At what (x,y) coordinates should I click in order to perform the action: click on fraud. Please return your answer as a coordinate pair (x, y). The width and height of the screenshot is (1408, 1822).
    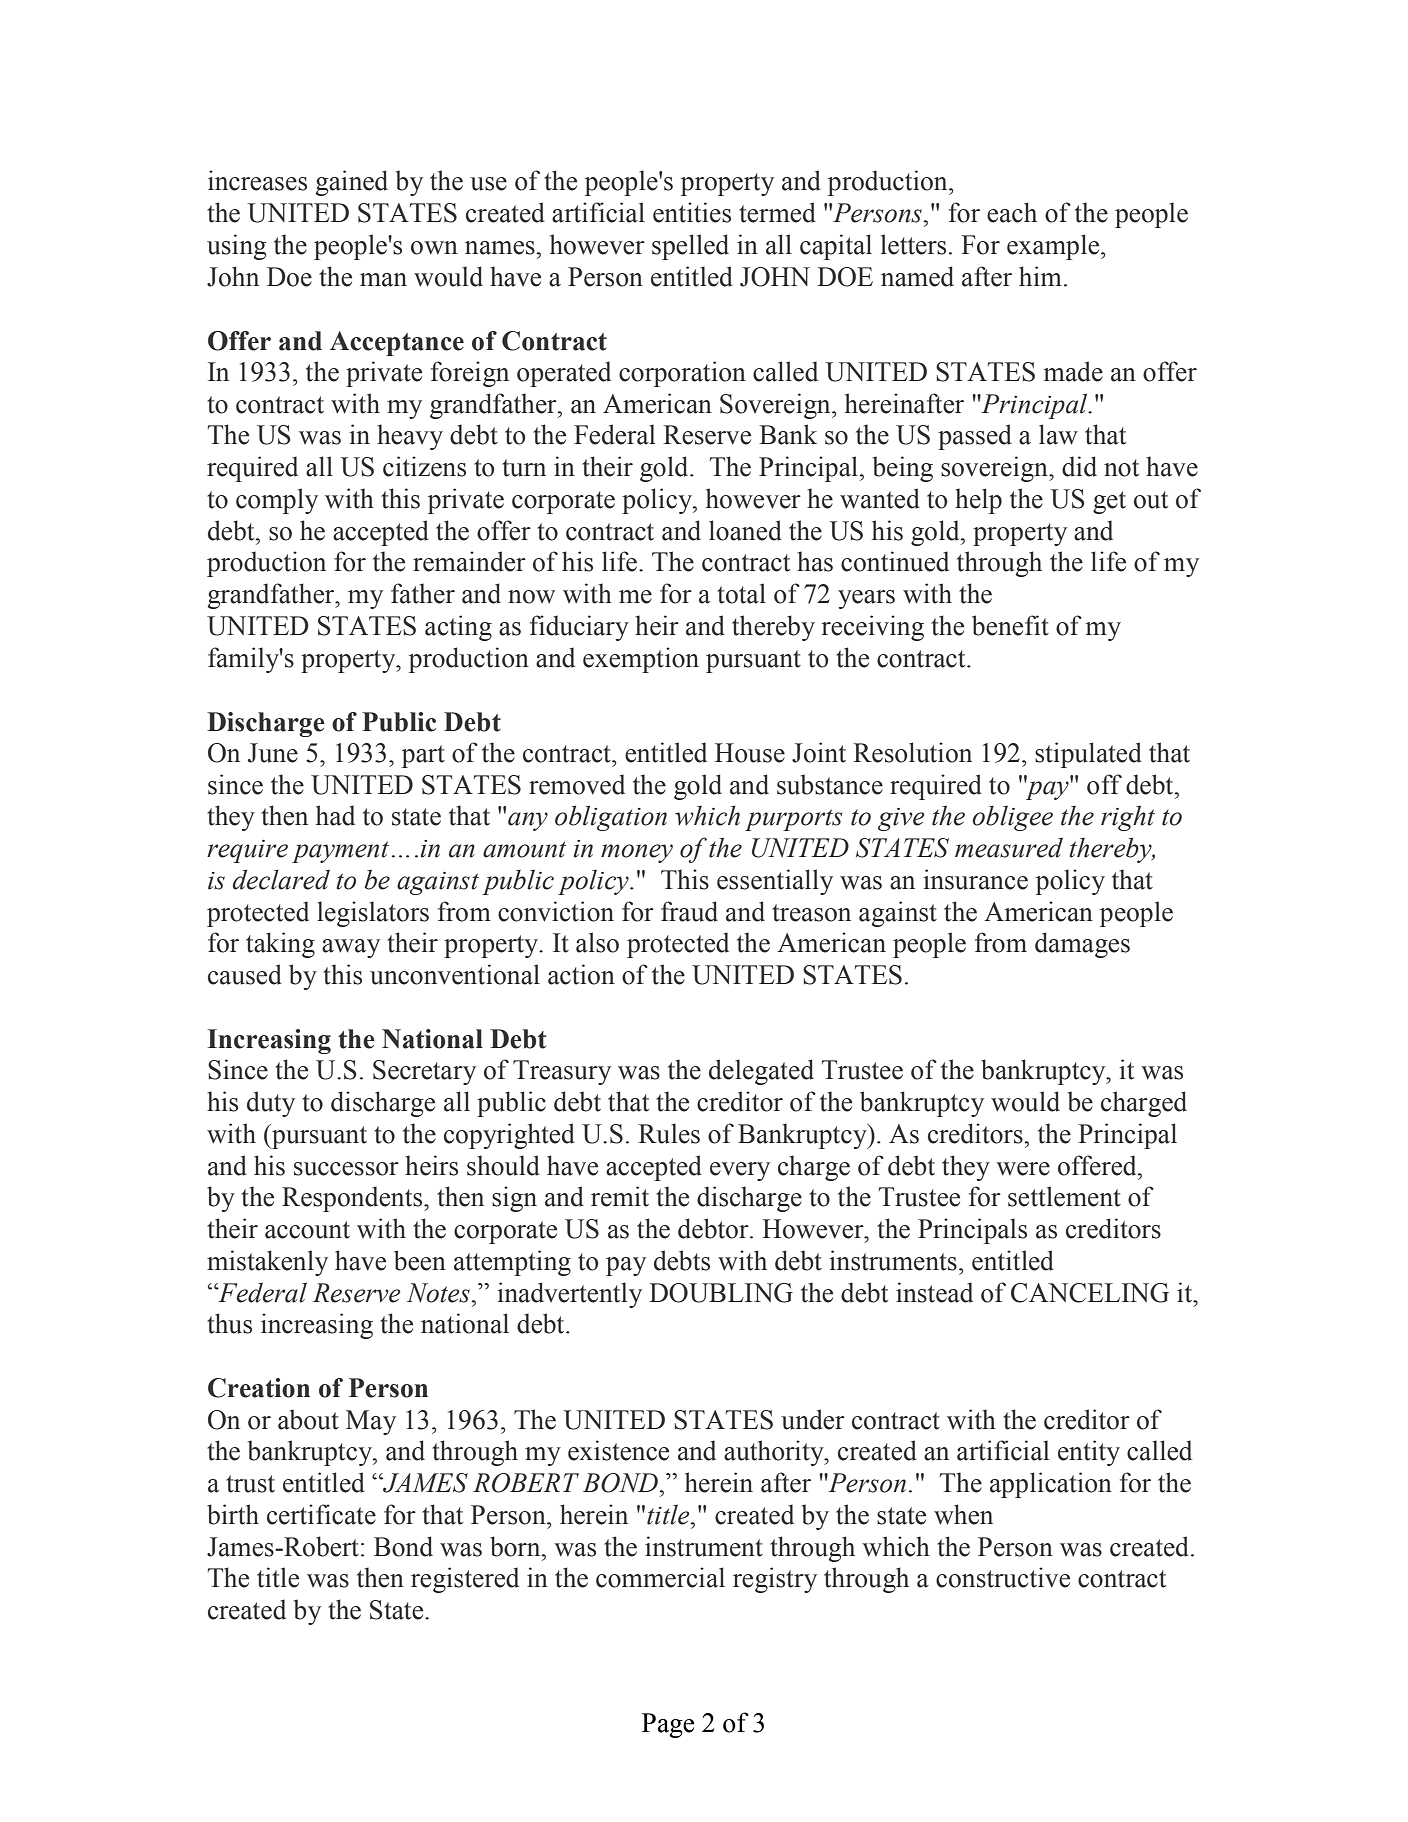
    Looking at the image, I should click on (689, 911).
